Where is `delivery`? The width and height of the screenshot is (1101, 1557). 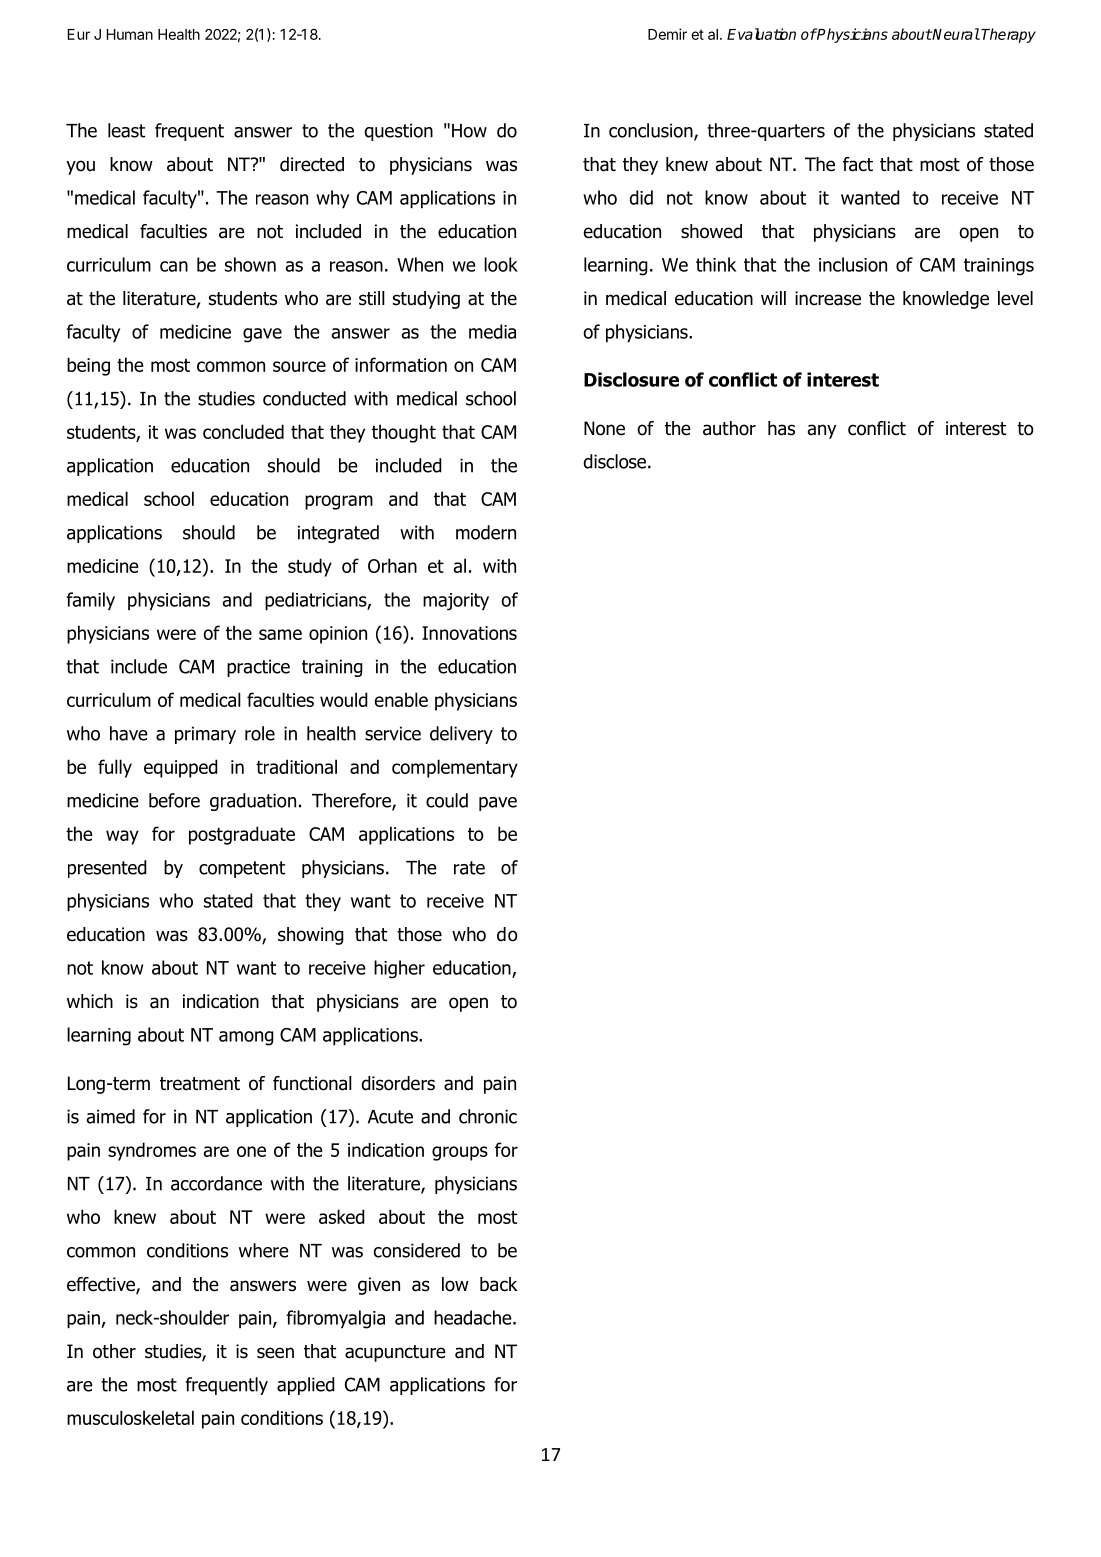
delivery is located at coordinates (461, 735).
